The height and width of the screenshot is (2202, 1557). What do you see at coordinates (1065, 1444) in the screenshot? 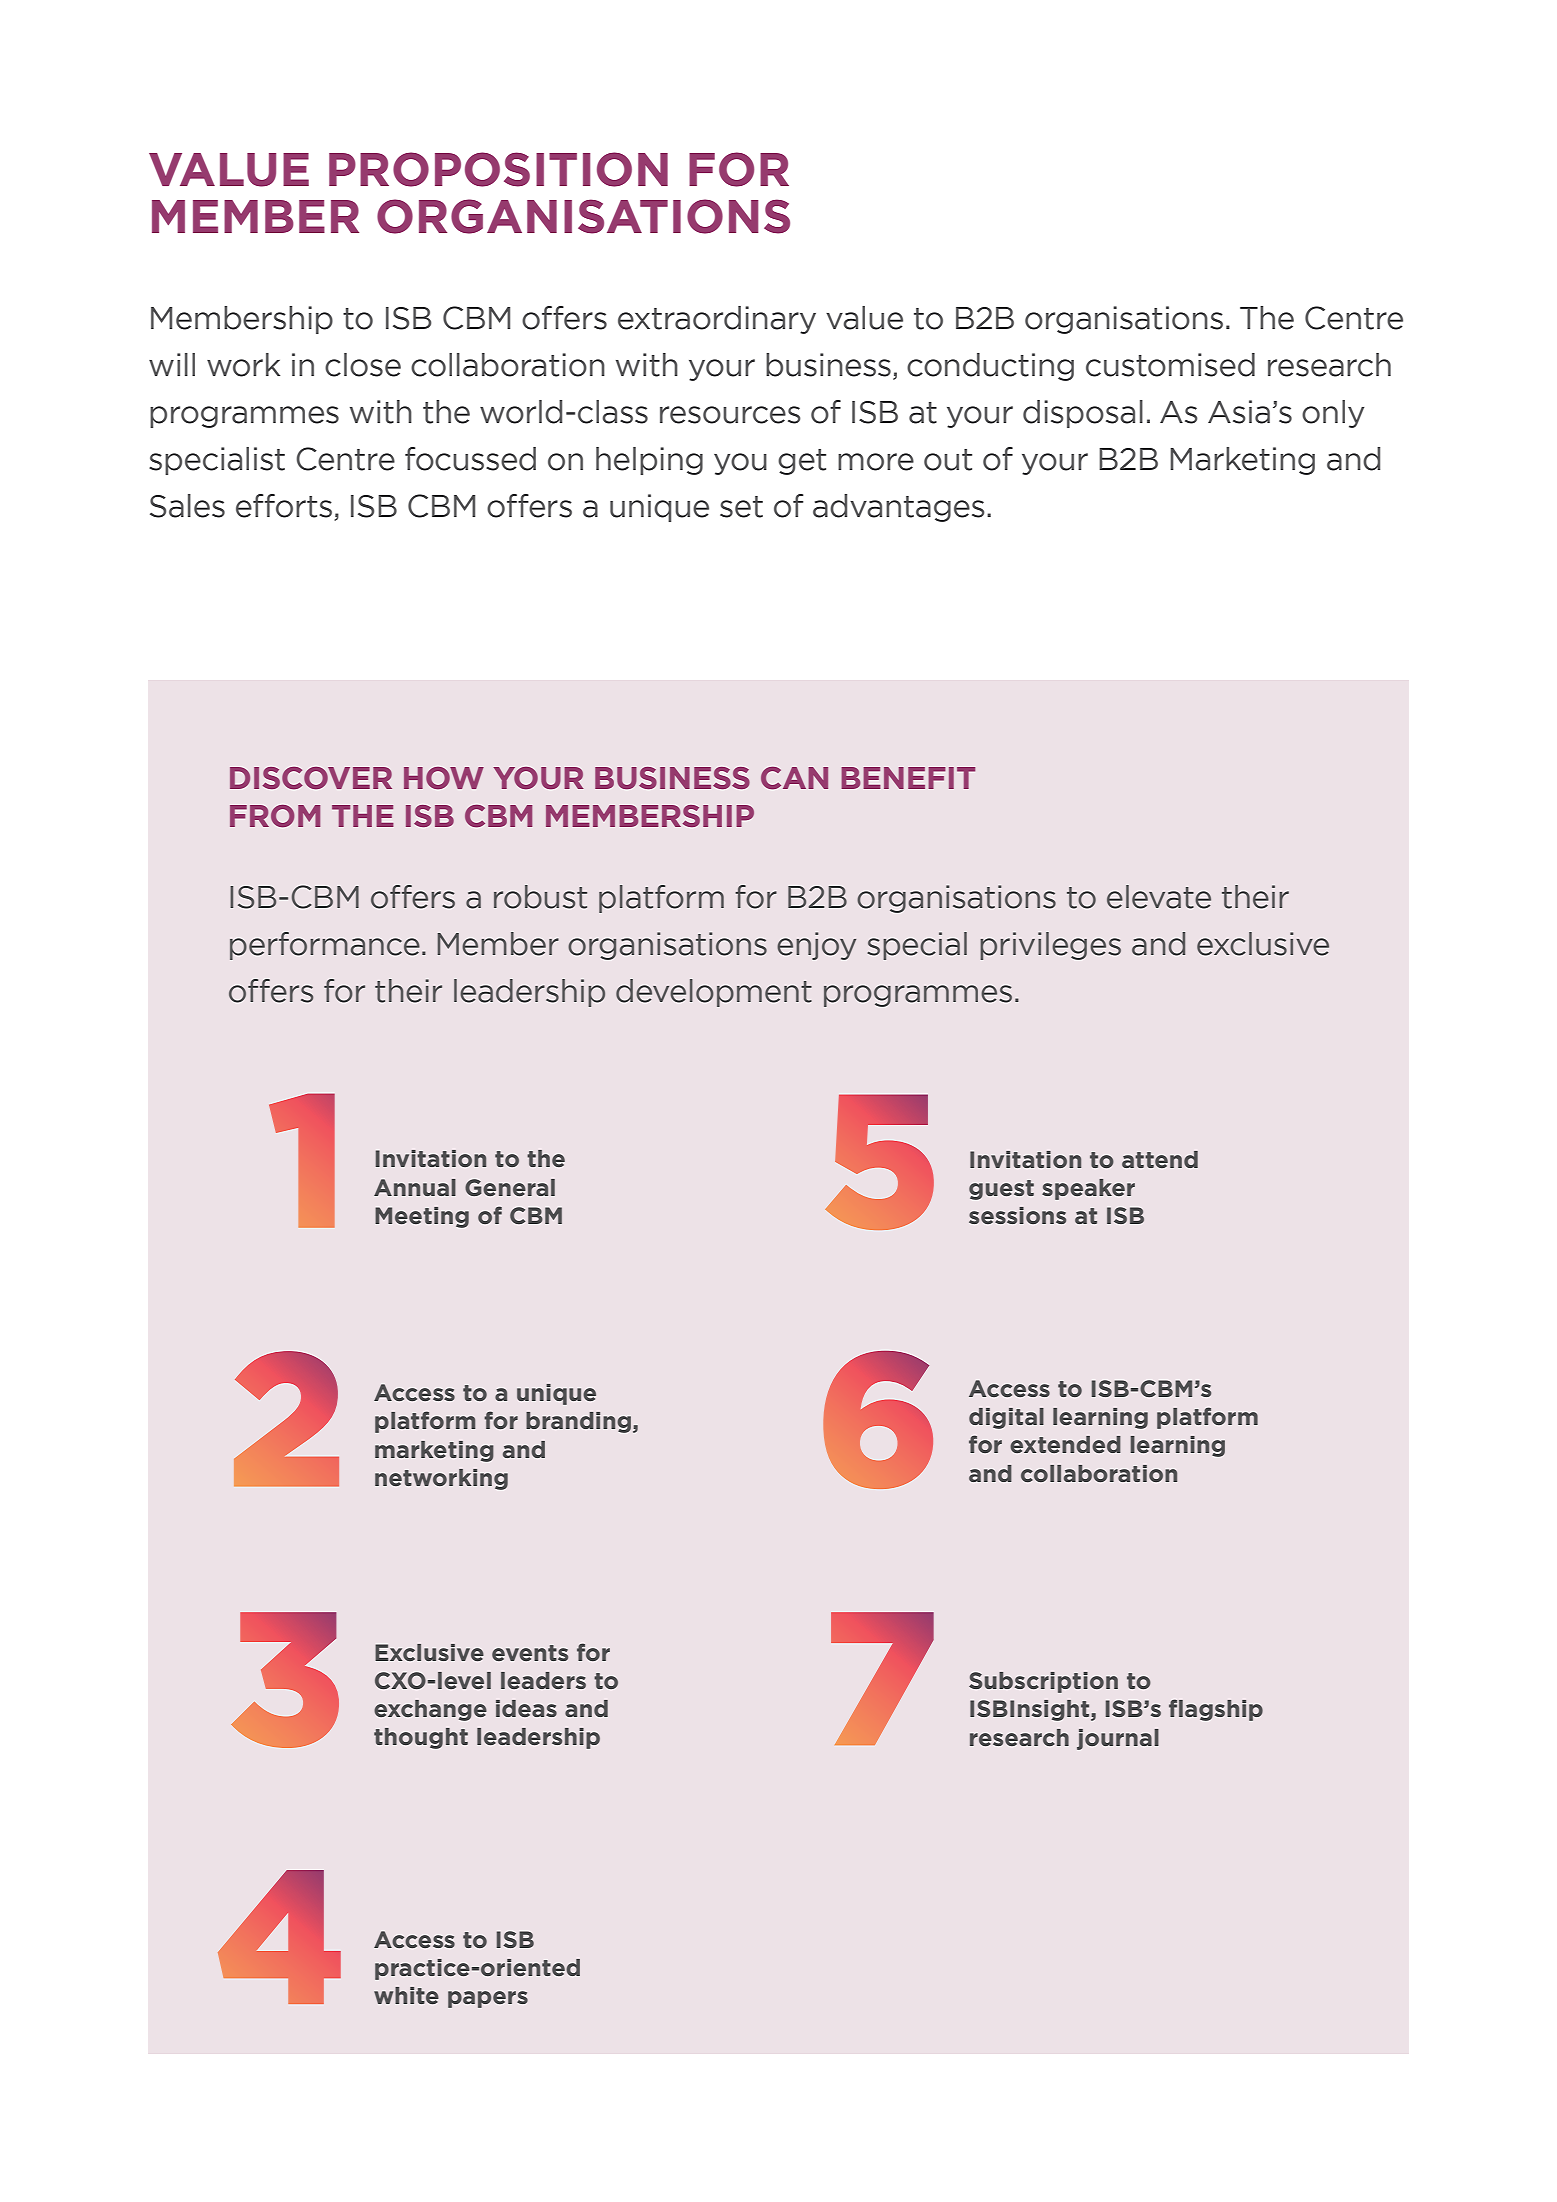
I see `extended` at bounding box center [1065, 1444].
